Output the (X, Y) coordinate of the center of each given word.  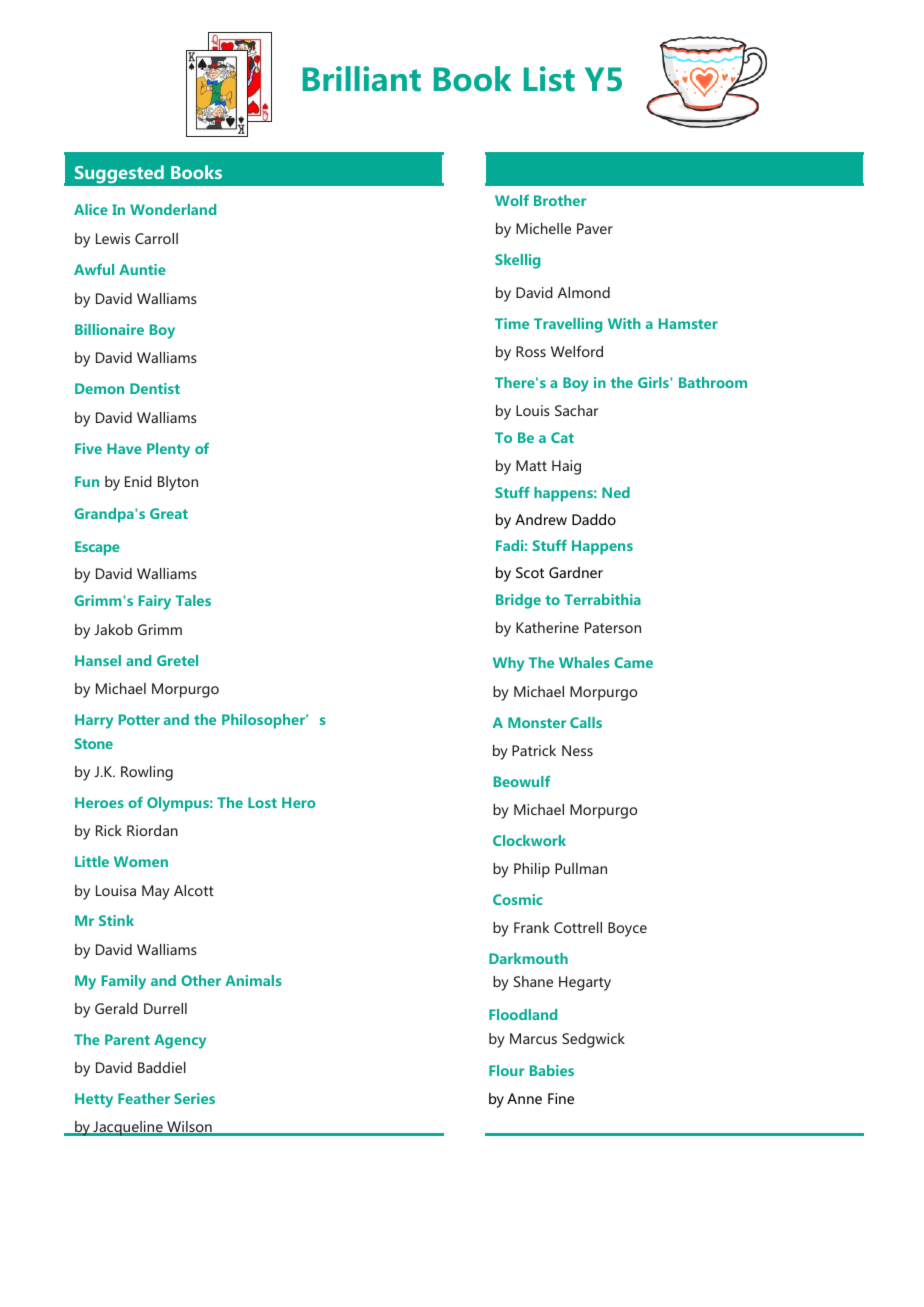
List (549, 79)
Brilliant (362, 79)
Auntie (142, 269)
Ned (616, 492)
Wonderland (173, 209)
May (156, 892)
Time (512, 323)
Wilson (189, 1128)
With (624, 323)
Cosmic (518, 899)
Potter (139, 719)
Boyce (627, 929)
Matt (531, 465)
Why (508, 664)
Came (633, 662)
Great (169, 513)
